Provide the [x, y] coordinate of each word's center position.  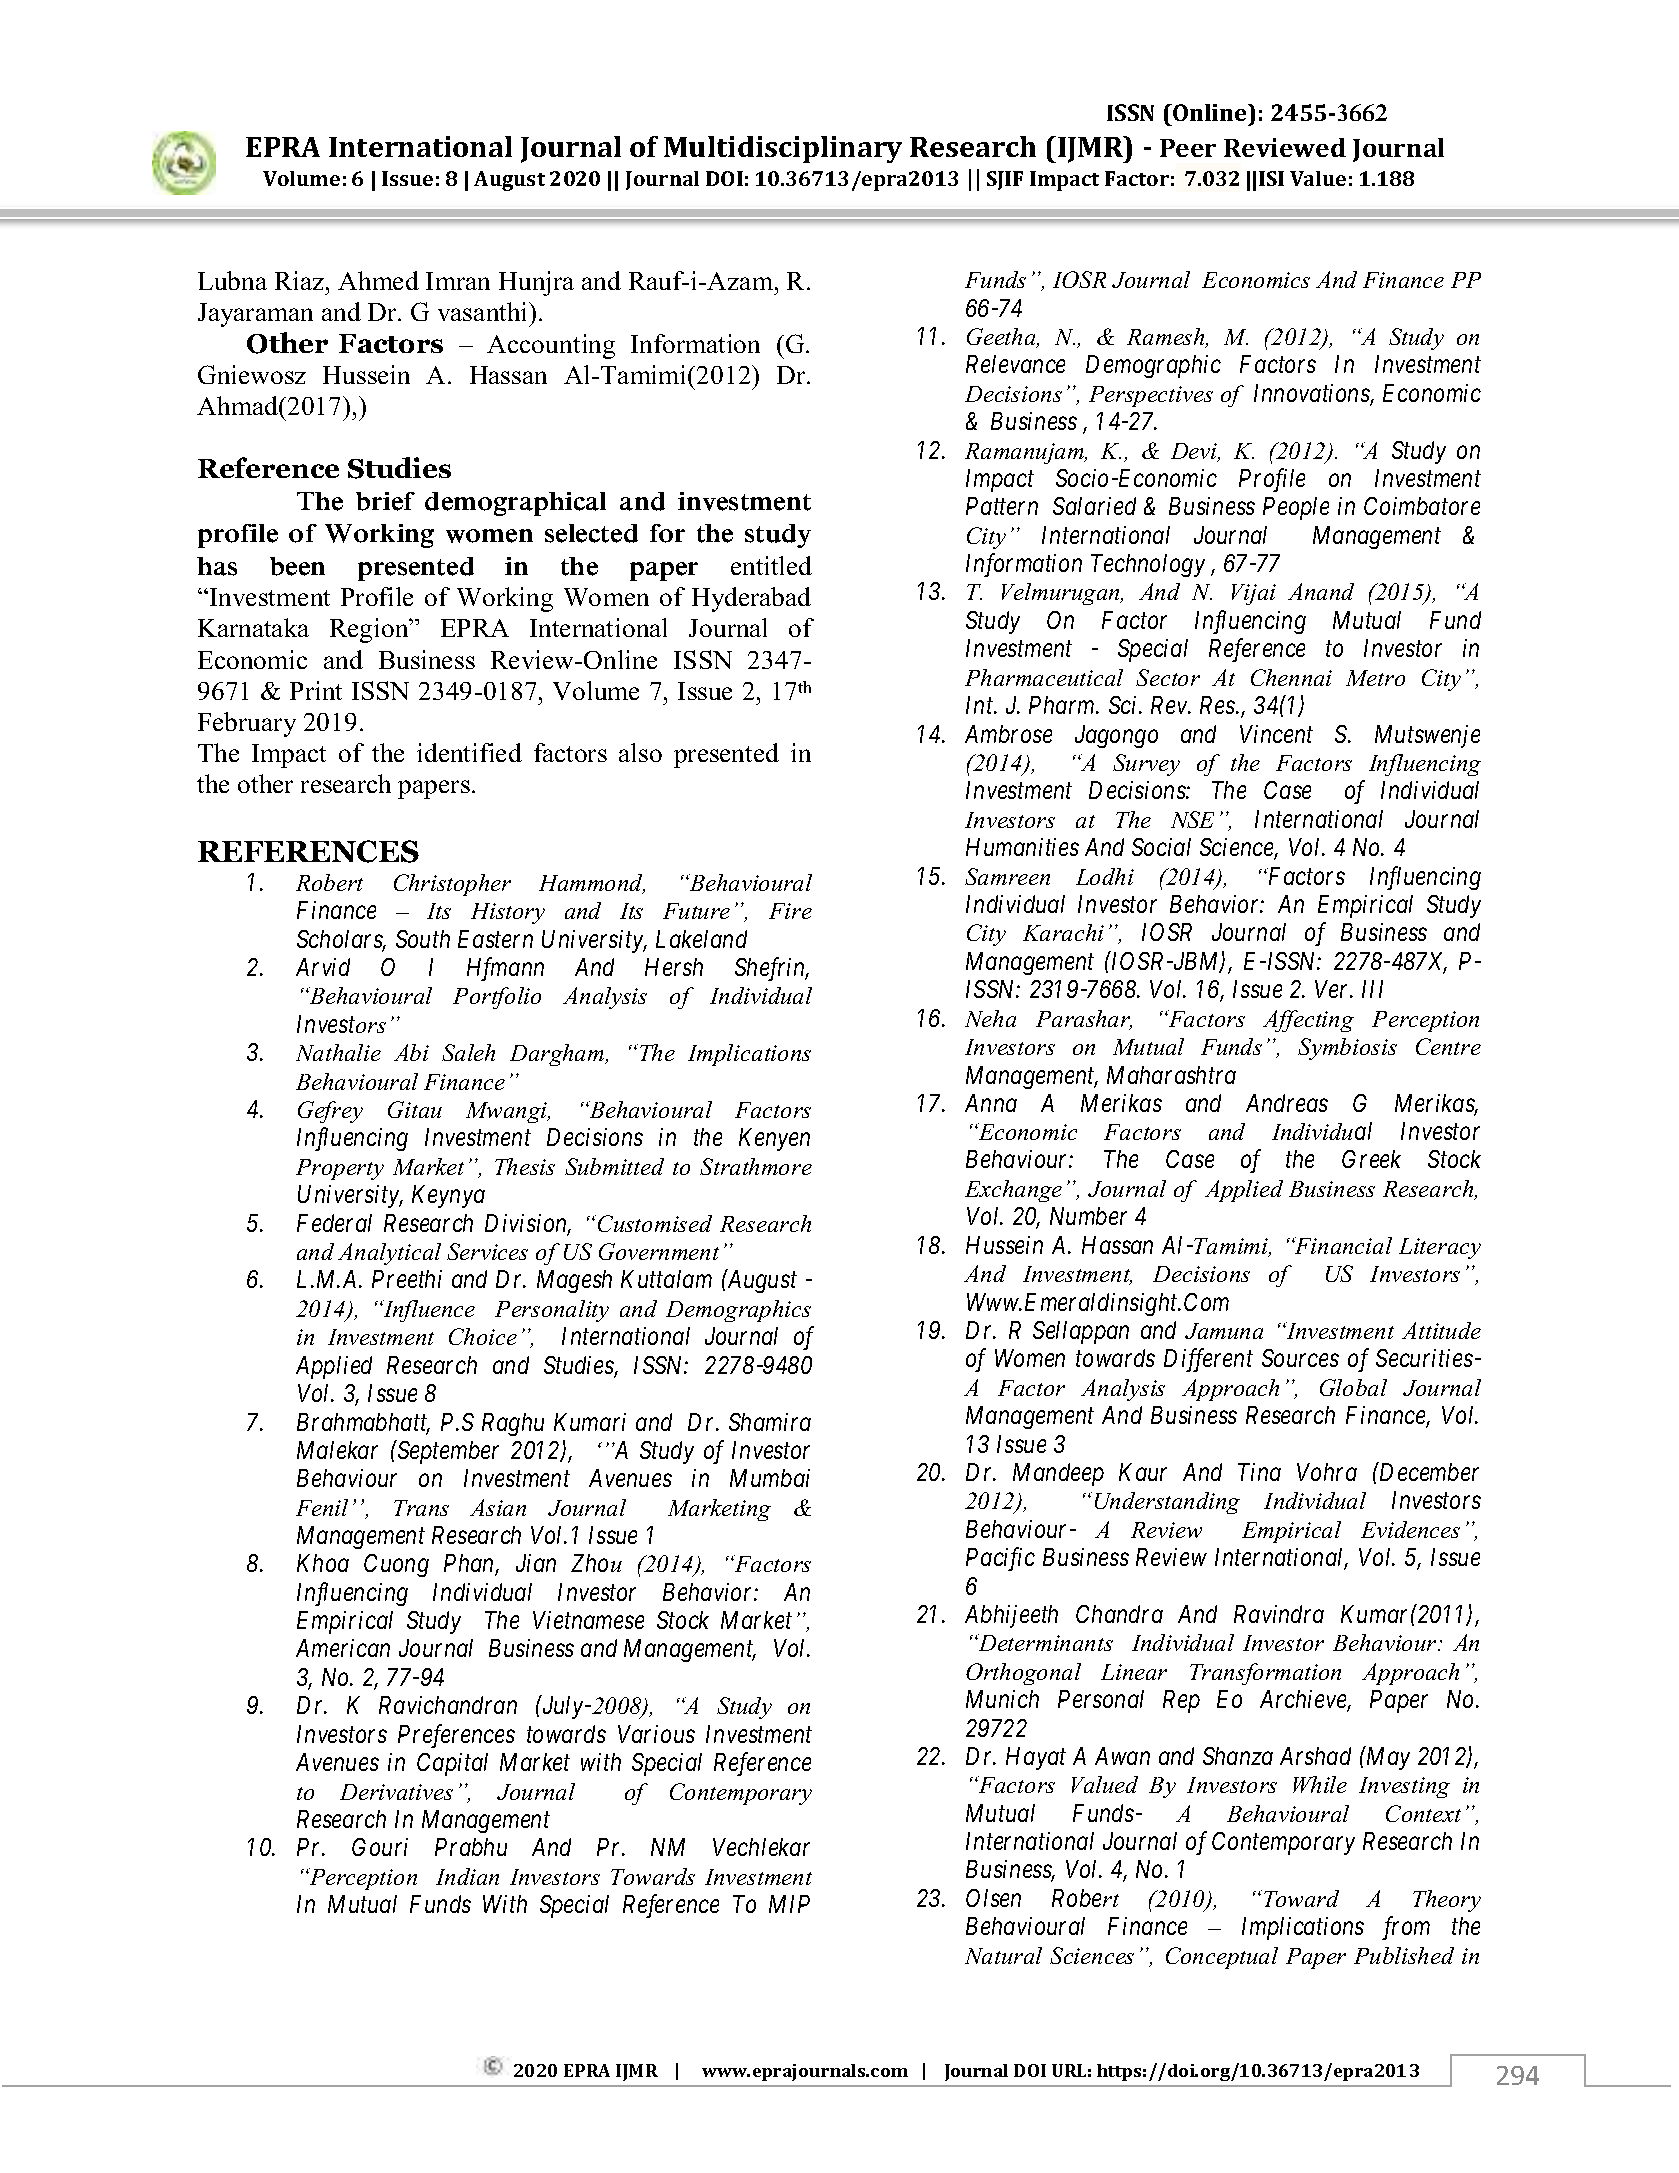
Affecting [1308, 1021]
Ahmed [378, 280]
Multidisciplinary [783, 149]
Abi [411, 1052]
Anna [991, 1103]
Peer [1188, 148]
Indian [467, 1876]
